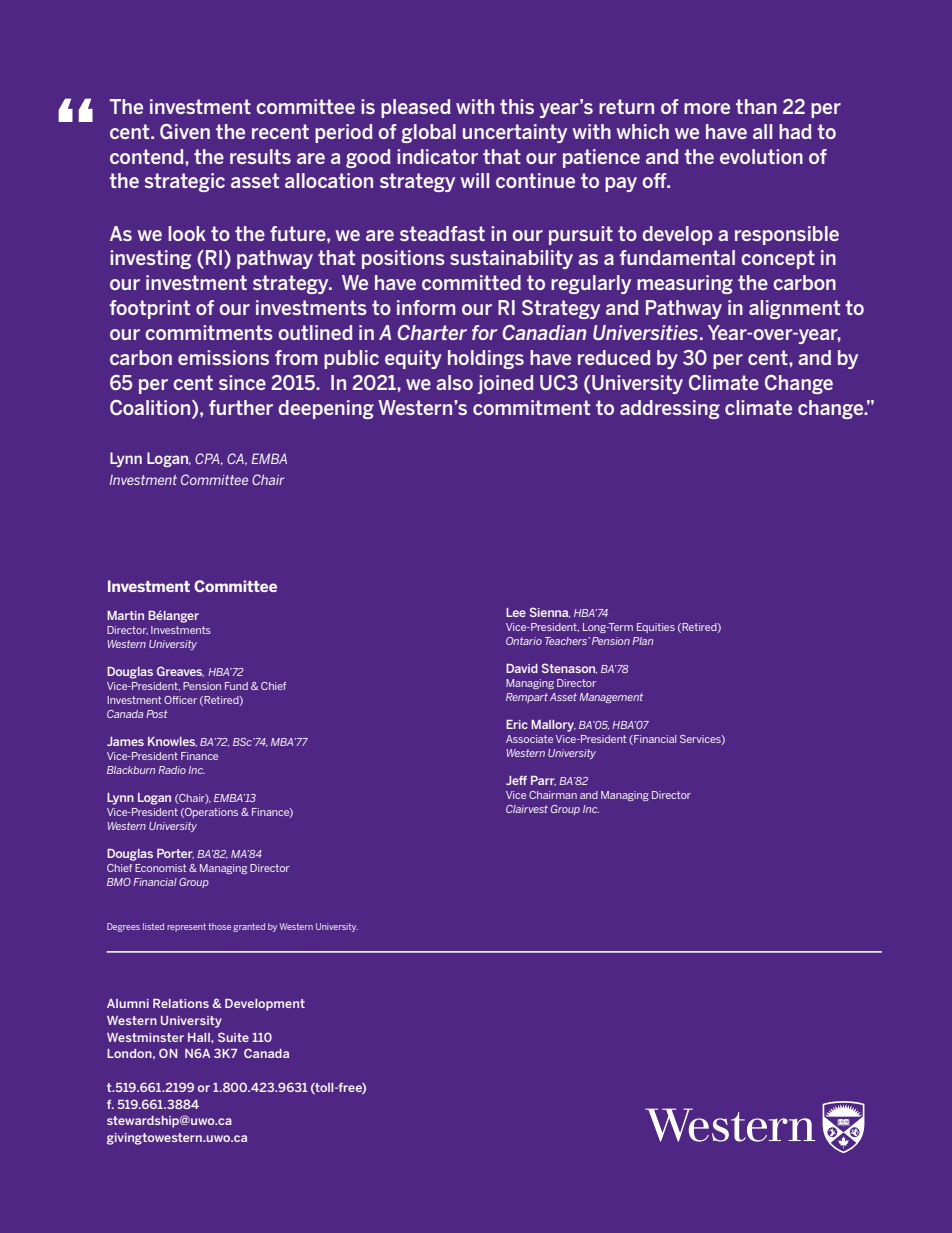 The height and width of the image is (1233, 952). I want to click on holdings, so click(486, 359).
